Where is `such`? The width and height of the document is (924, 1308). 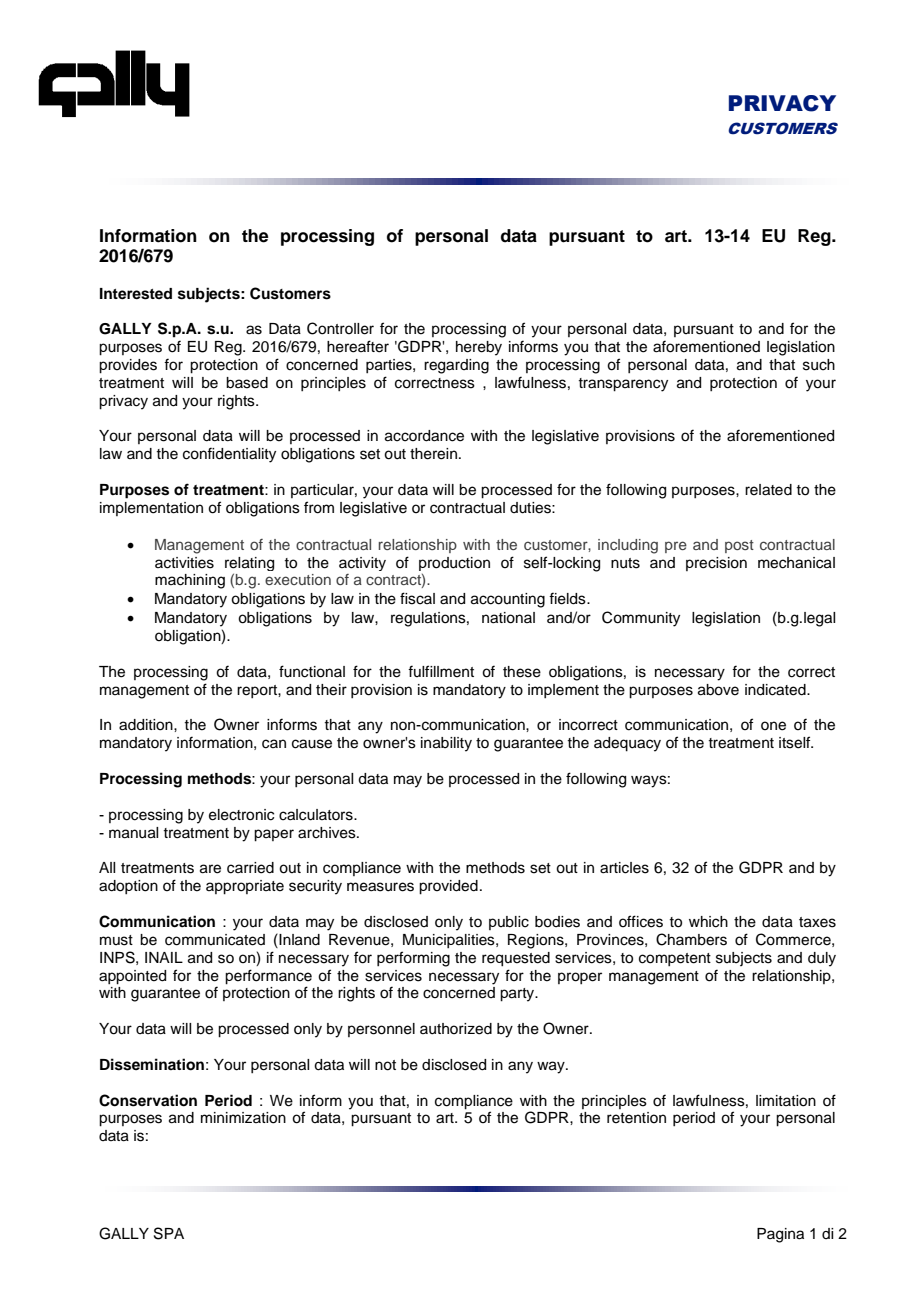 such is located at coordinates (819, 365).
